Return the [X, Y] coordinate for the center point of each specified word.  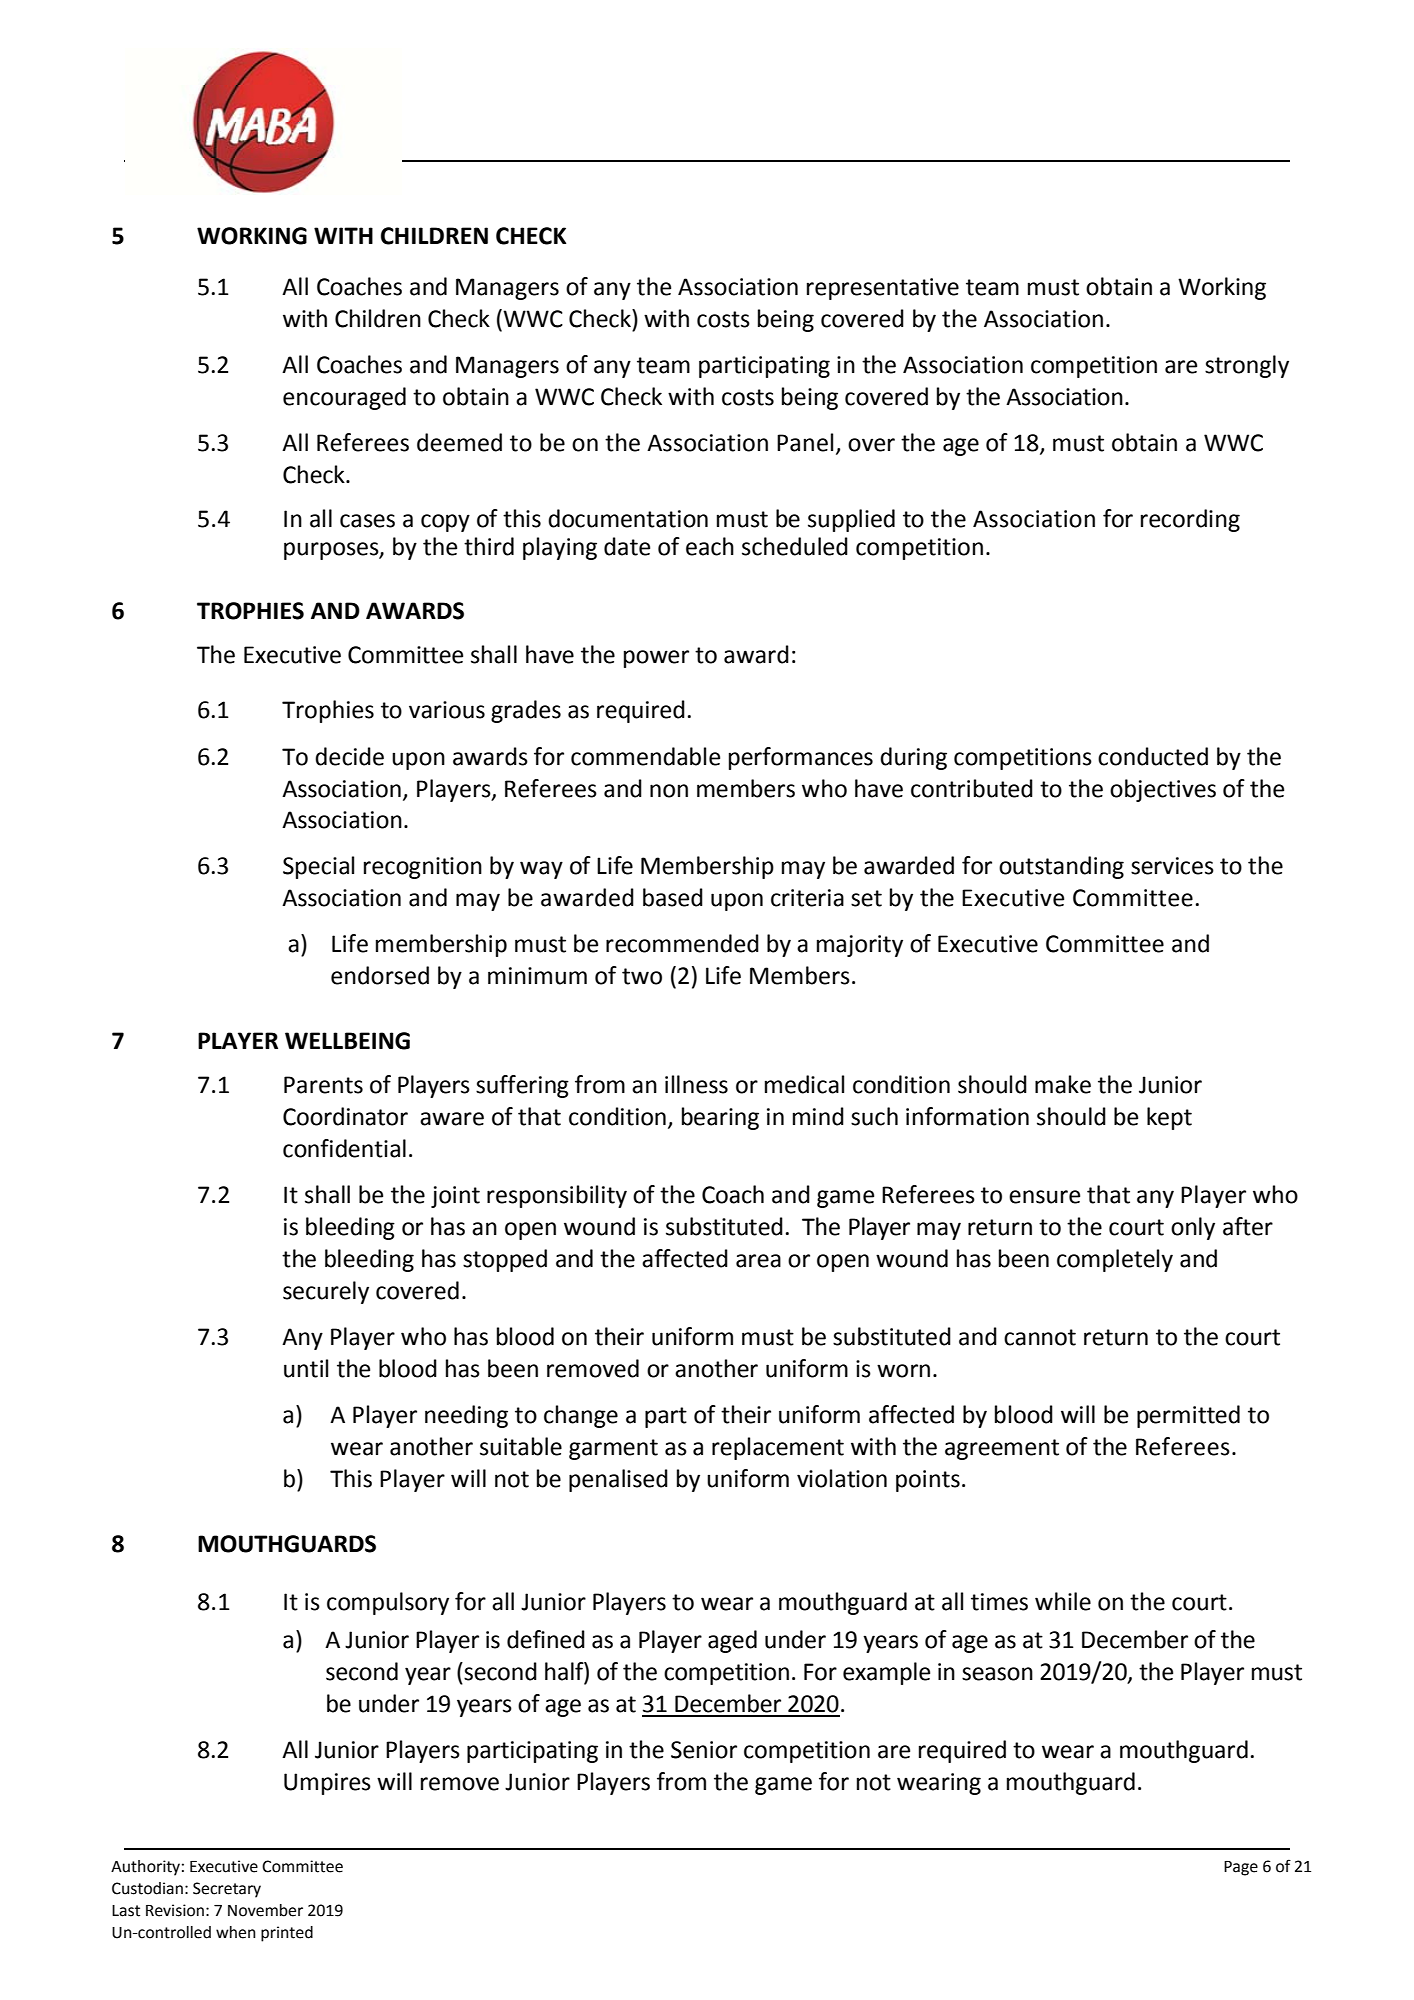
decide [349, 756]
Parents [323, 1085]
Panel [805, 442]
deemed [459, 442]
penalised [618, 1480]
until [306, 1368]
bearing [720, 1118]
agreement [1002, 1449]
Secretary [227, 1890]
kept [1169, 1118]
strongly [1247, 366]
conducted [1153, 756]
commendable [645, 756]
